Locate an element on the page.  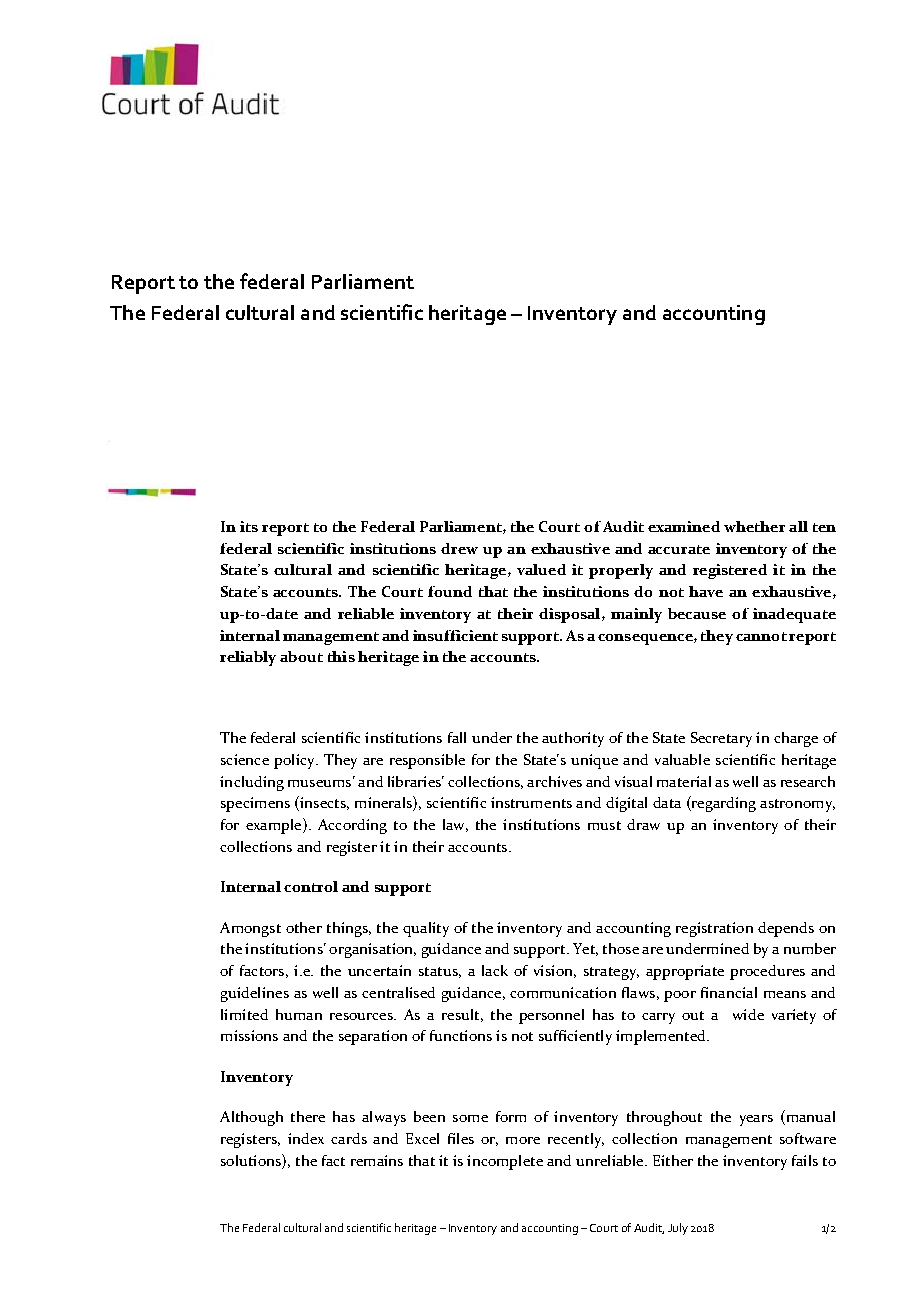
its is located at coordinates (249, 526).
